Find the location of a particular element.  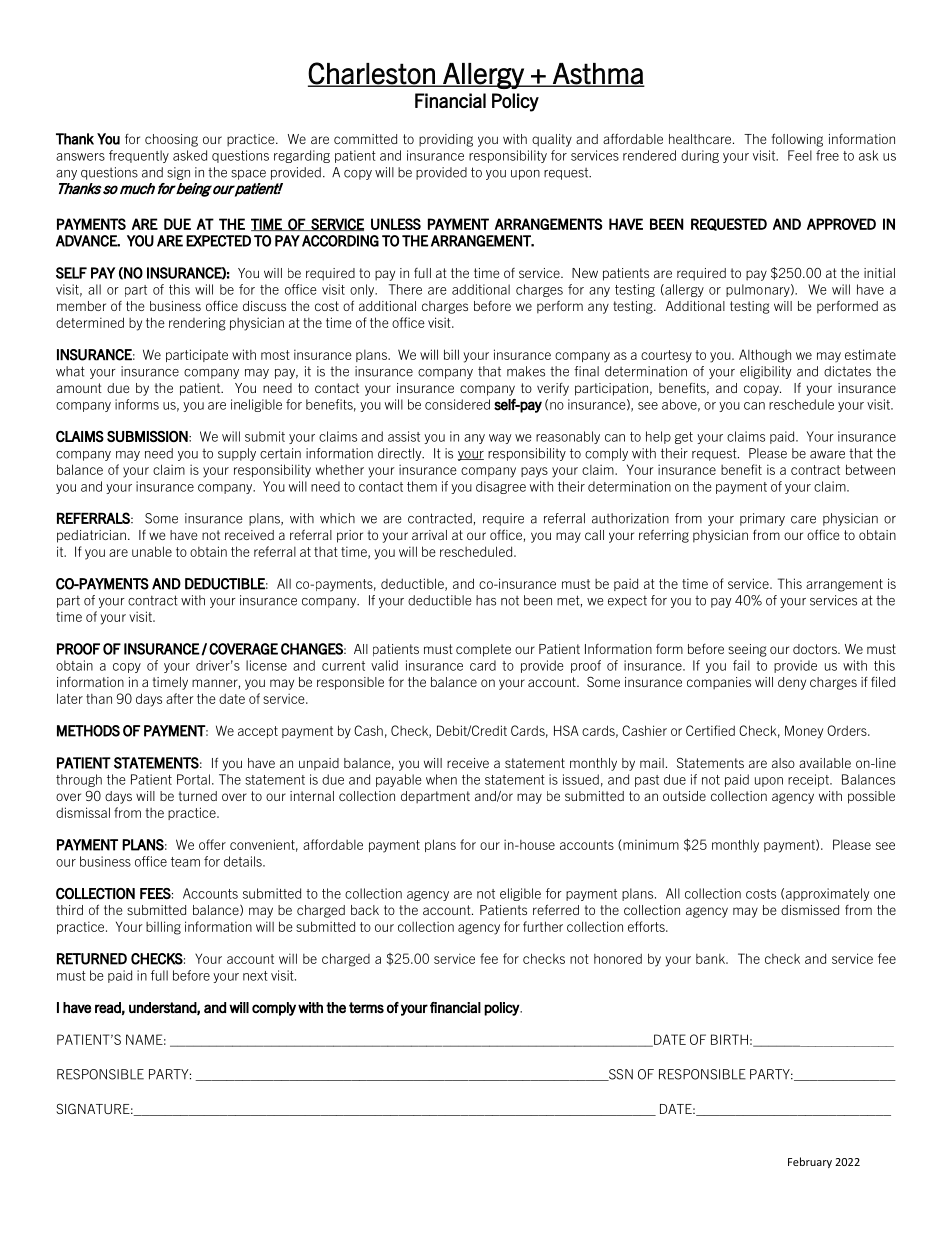

terms is located at coordinates (366, 1008).
